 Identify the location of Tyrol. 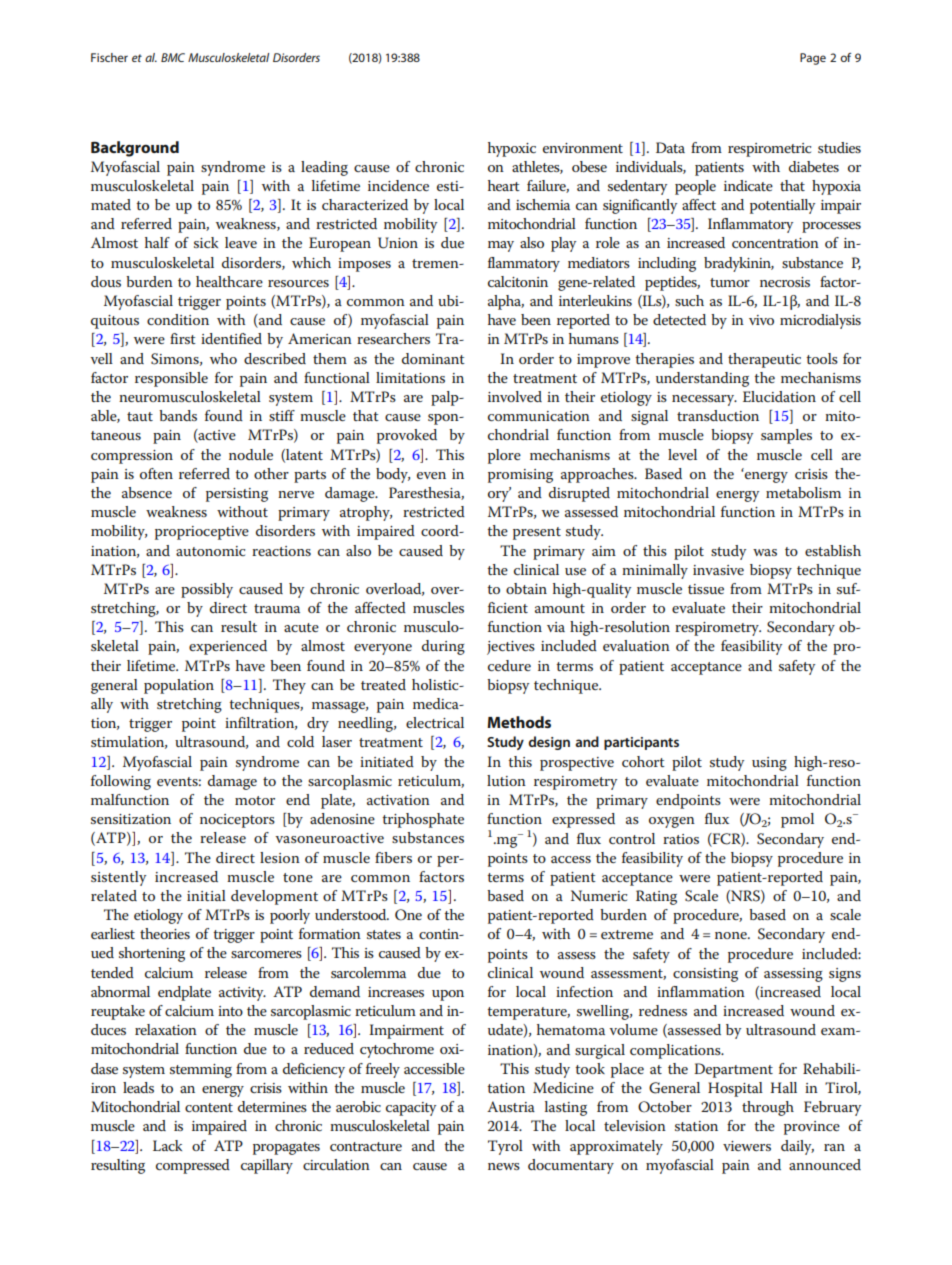
(505, 1147).
